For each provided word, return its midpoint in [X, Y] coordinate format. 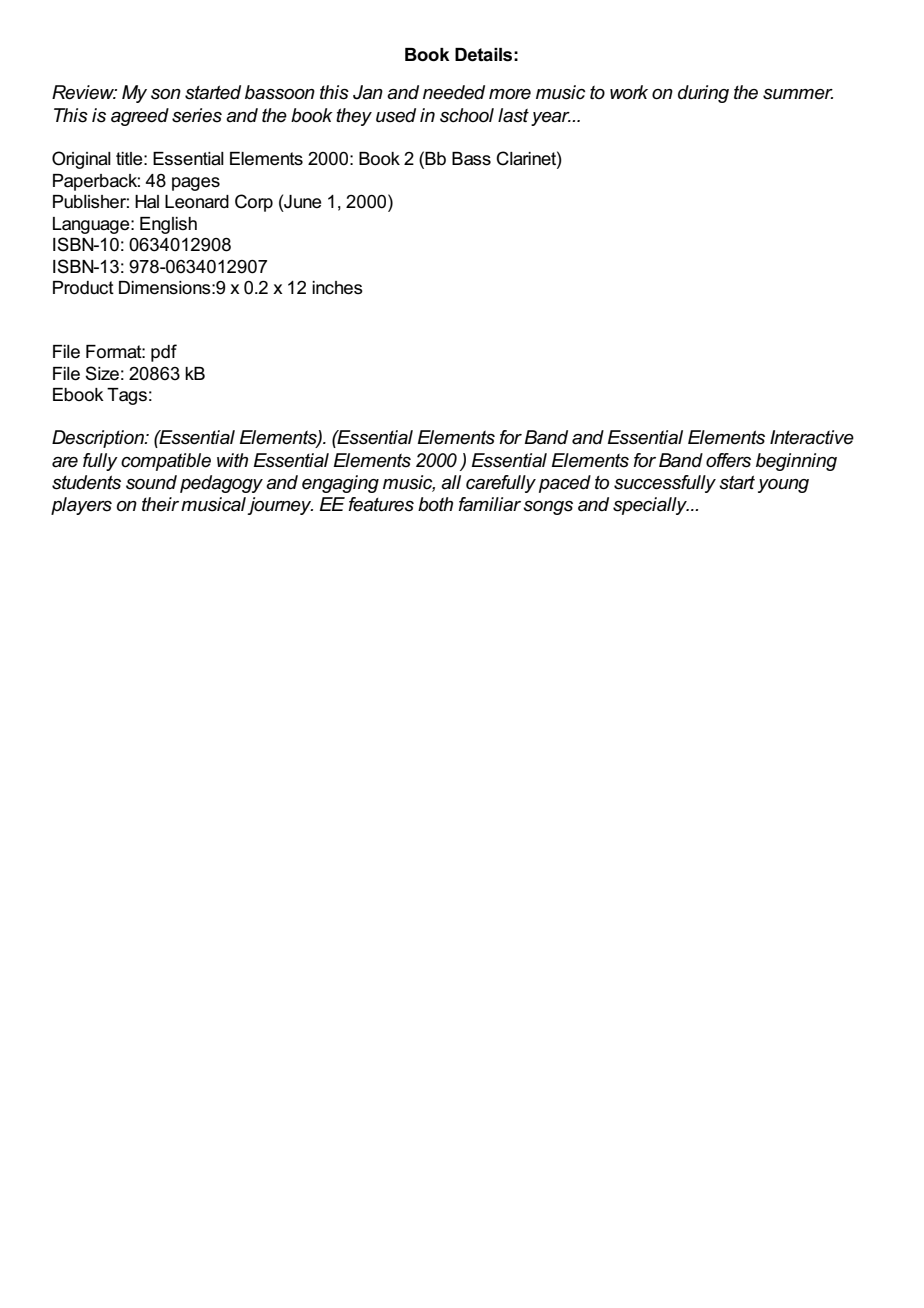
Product [83, 288]
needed [454, 92]
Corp [254, 203]
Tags [127, 396]
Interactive [812, 437]
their [160, 504]
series [197, 115]
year [551, 119]
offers [728, 460]
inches [337, 288]
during [703, 94]
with [232, 460]
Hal [147, 202]
